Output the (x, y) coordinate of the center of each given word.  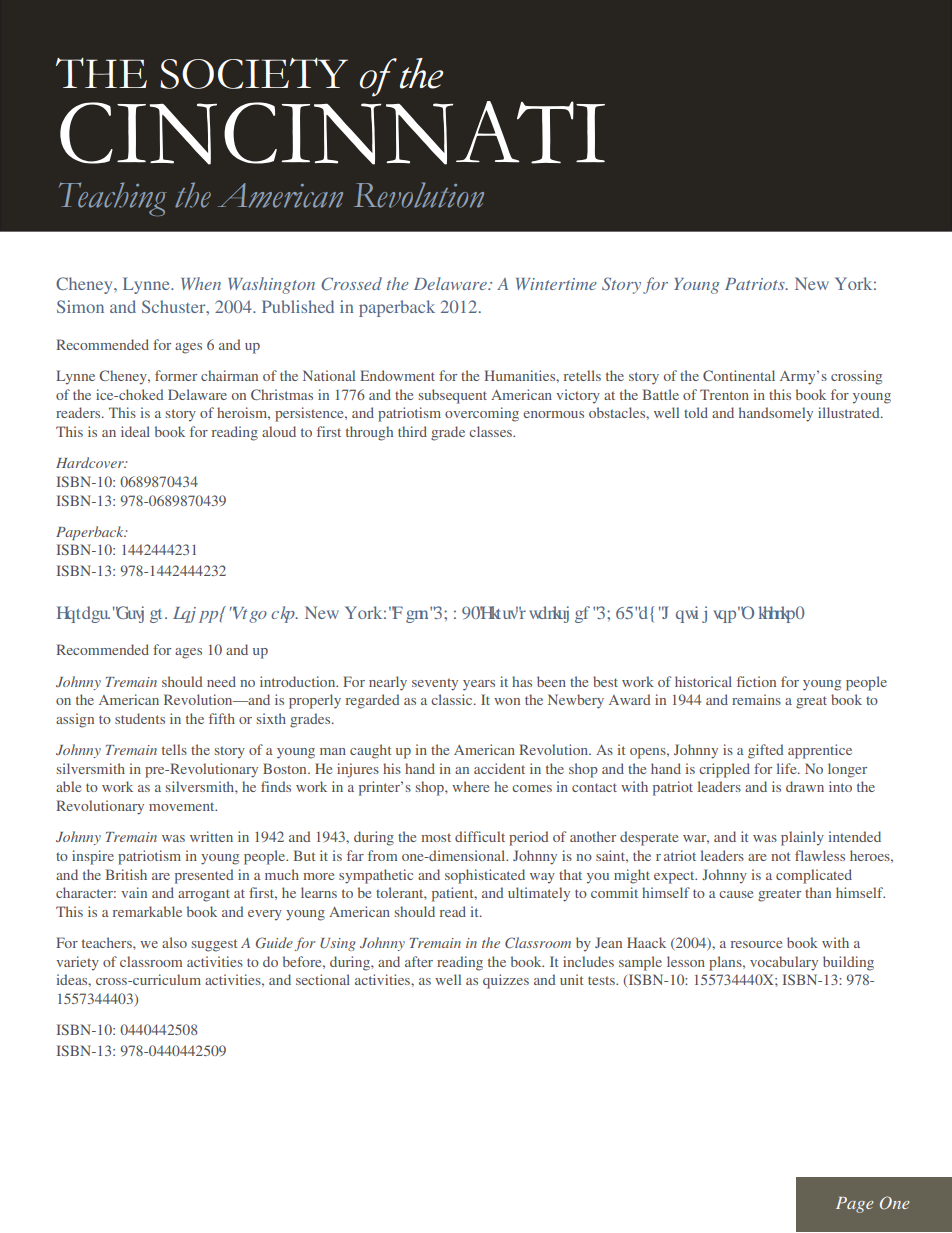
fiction (756, 681)
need (221, 681)
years (479, 685)
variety (77, 963)
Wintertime (556, 284)
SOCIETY (254, 73)
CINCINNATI (332, 133)
